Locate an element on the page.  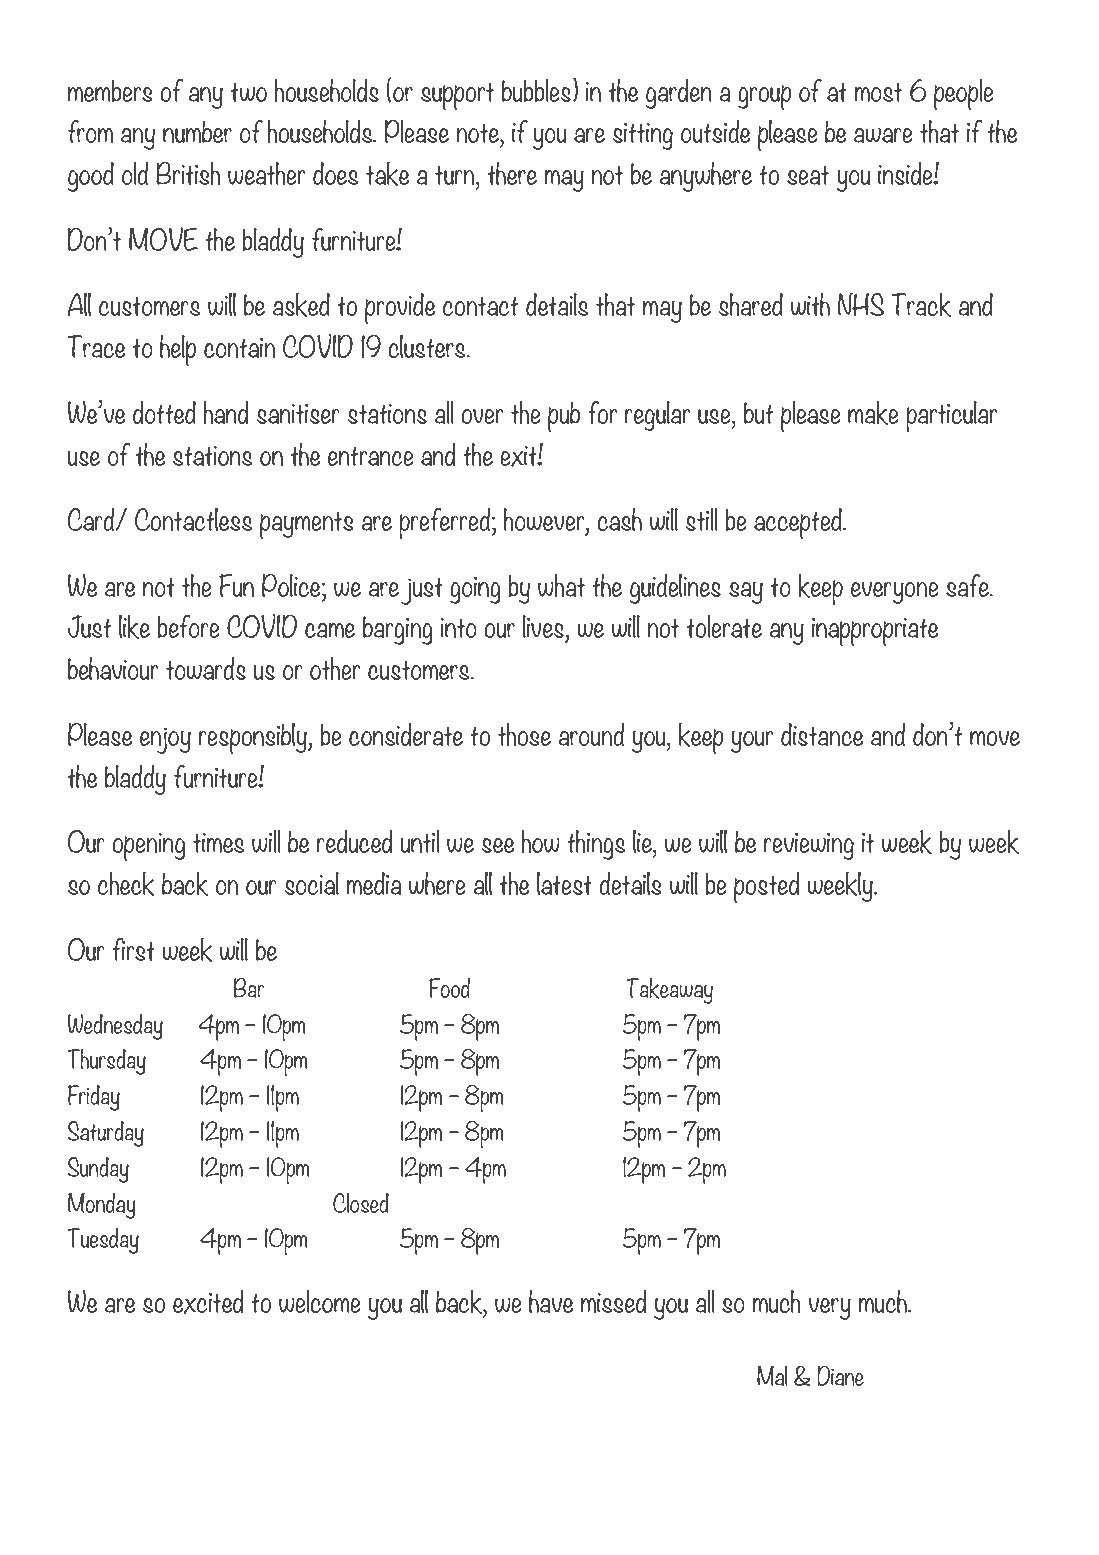
excited is located at coordinates (208, 1302).
